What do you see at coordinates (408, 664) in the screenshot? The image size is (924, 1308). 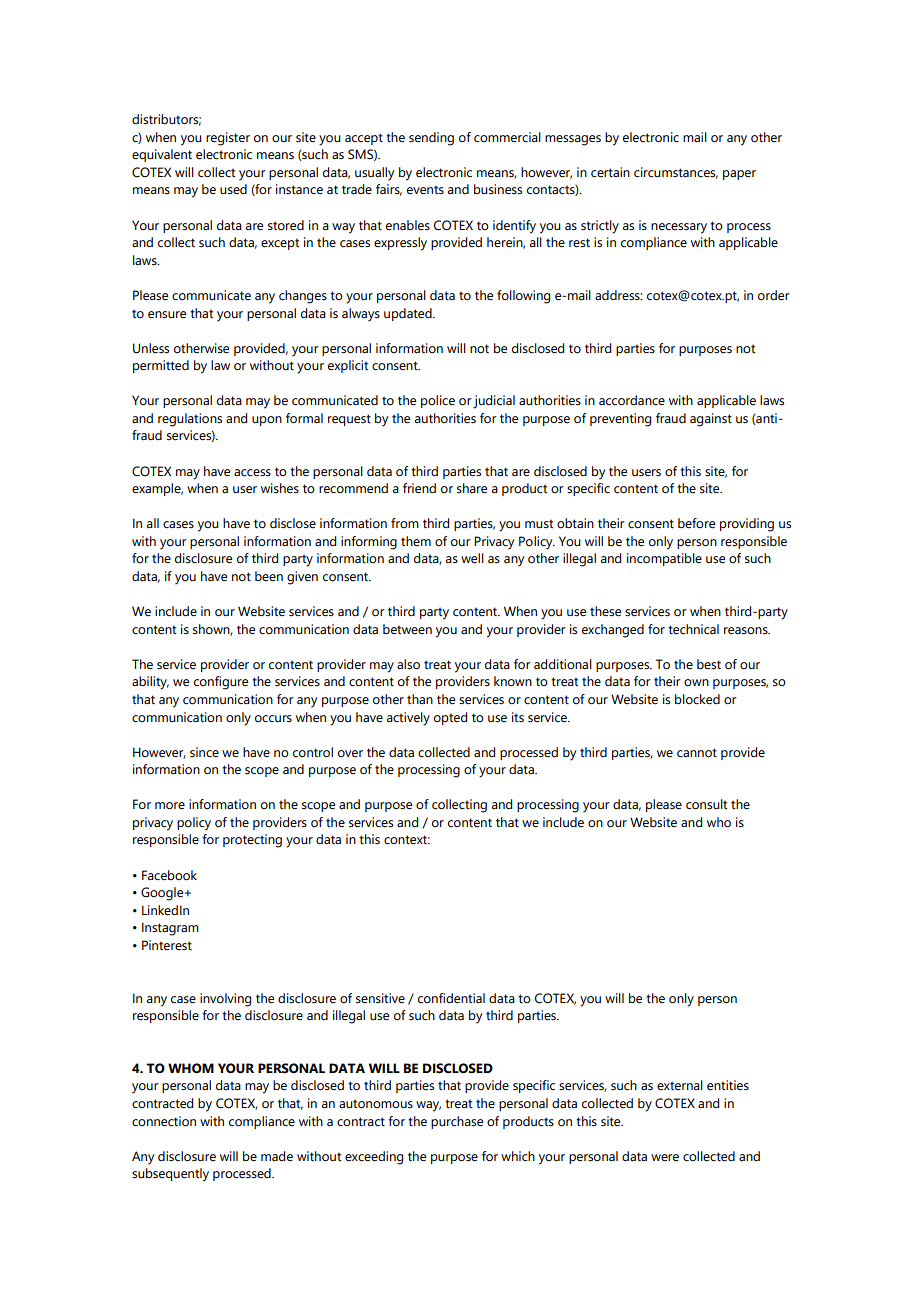 I see `also` at bounding box center [408, 664].
